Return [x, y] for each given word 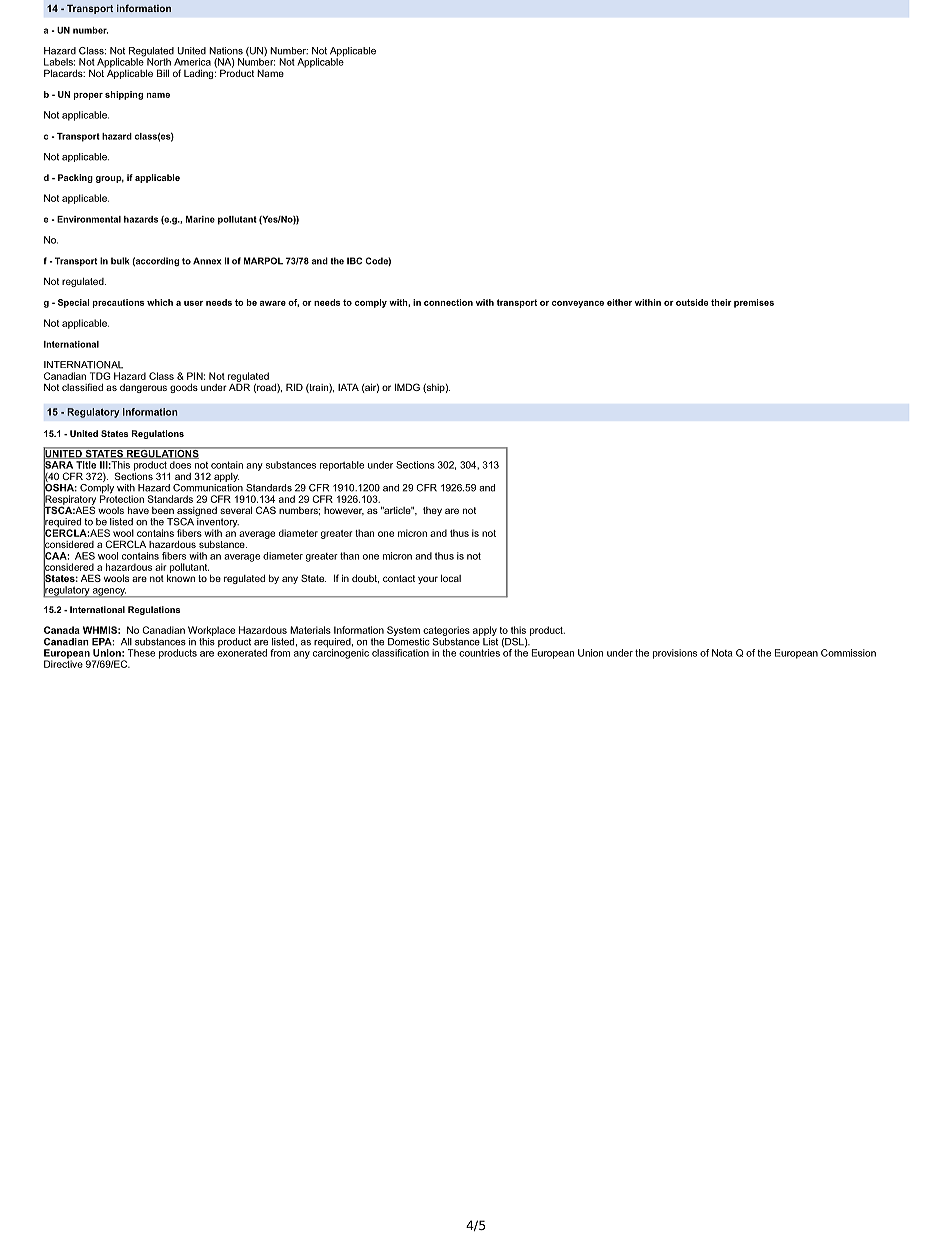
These [141, 653]
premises [754, 303]
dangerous [143, 388]
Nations [226, 51]
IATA [348, 387]
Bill [163, 73]
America [192, 62]
